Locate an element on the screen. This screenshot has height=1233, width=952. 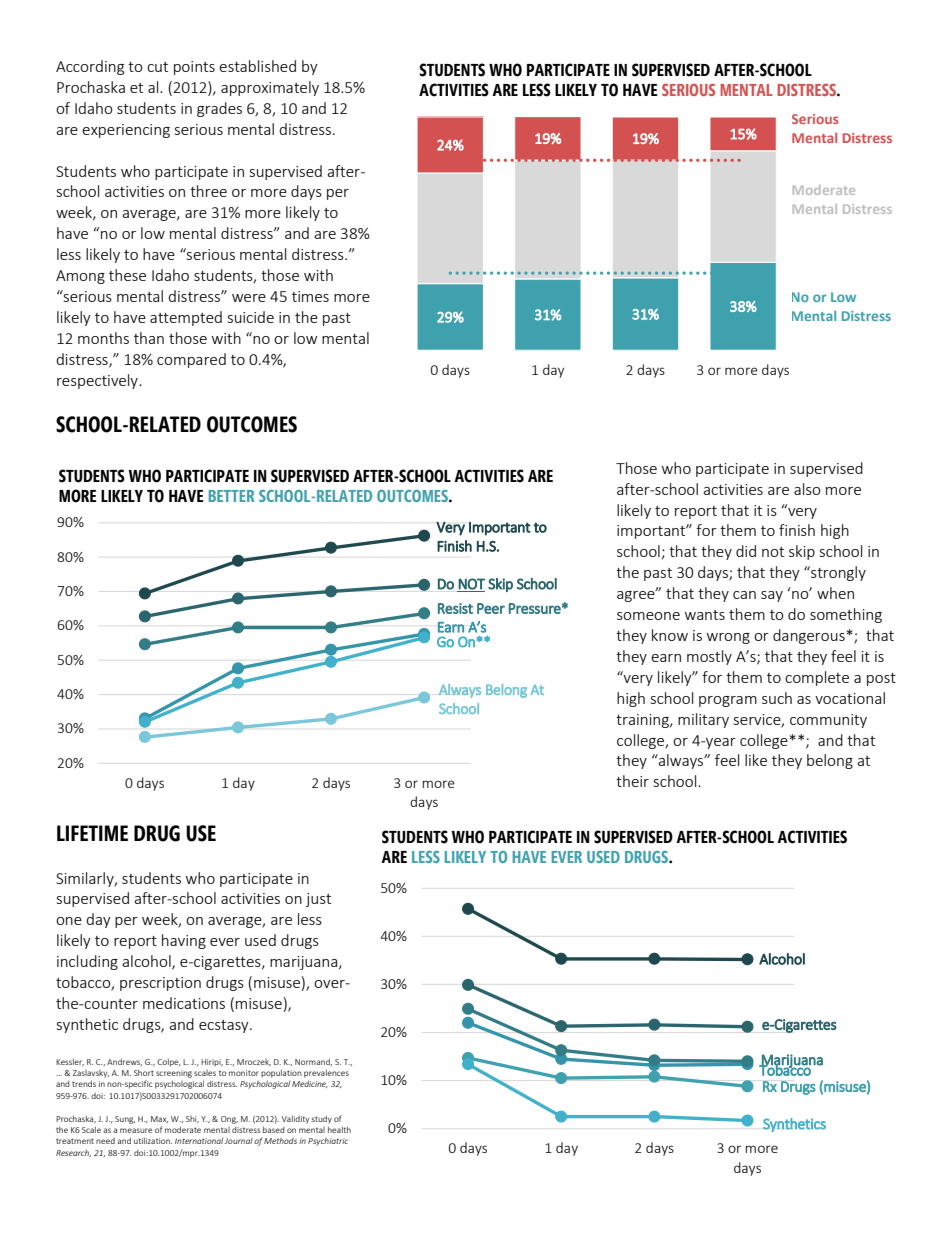
LIFETIME is located at coordinates (92, 833).
